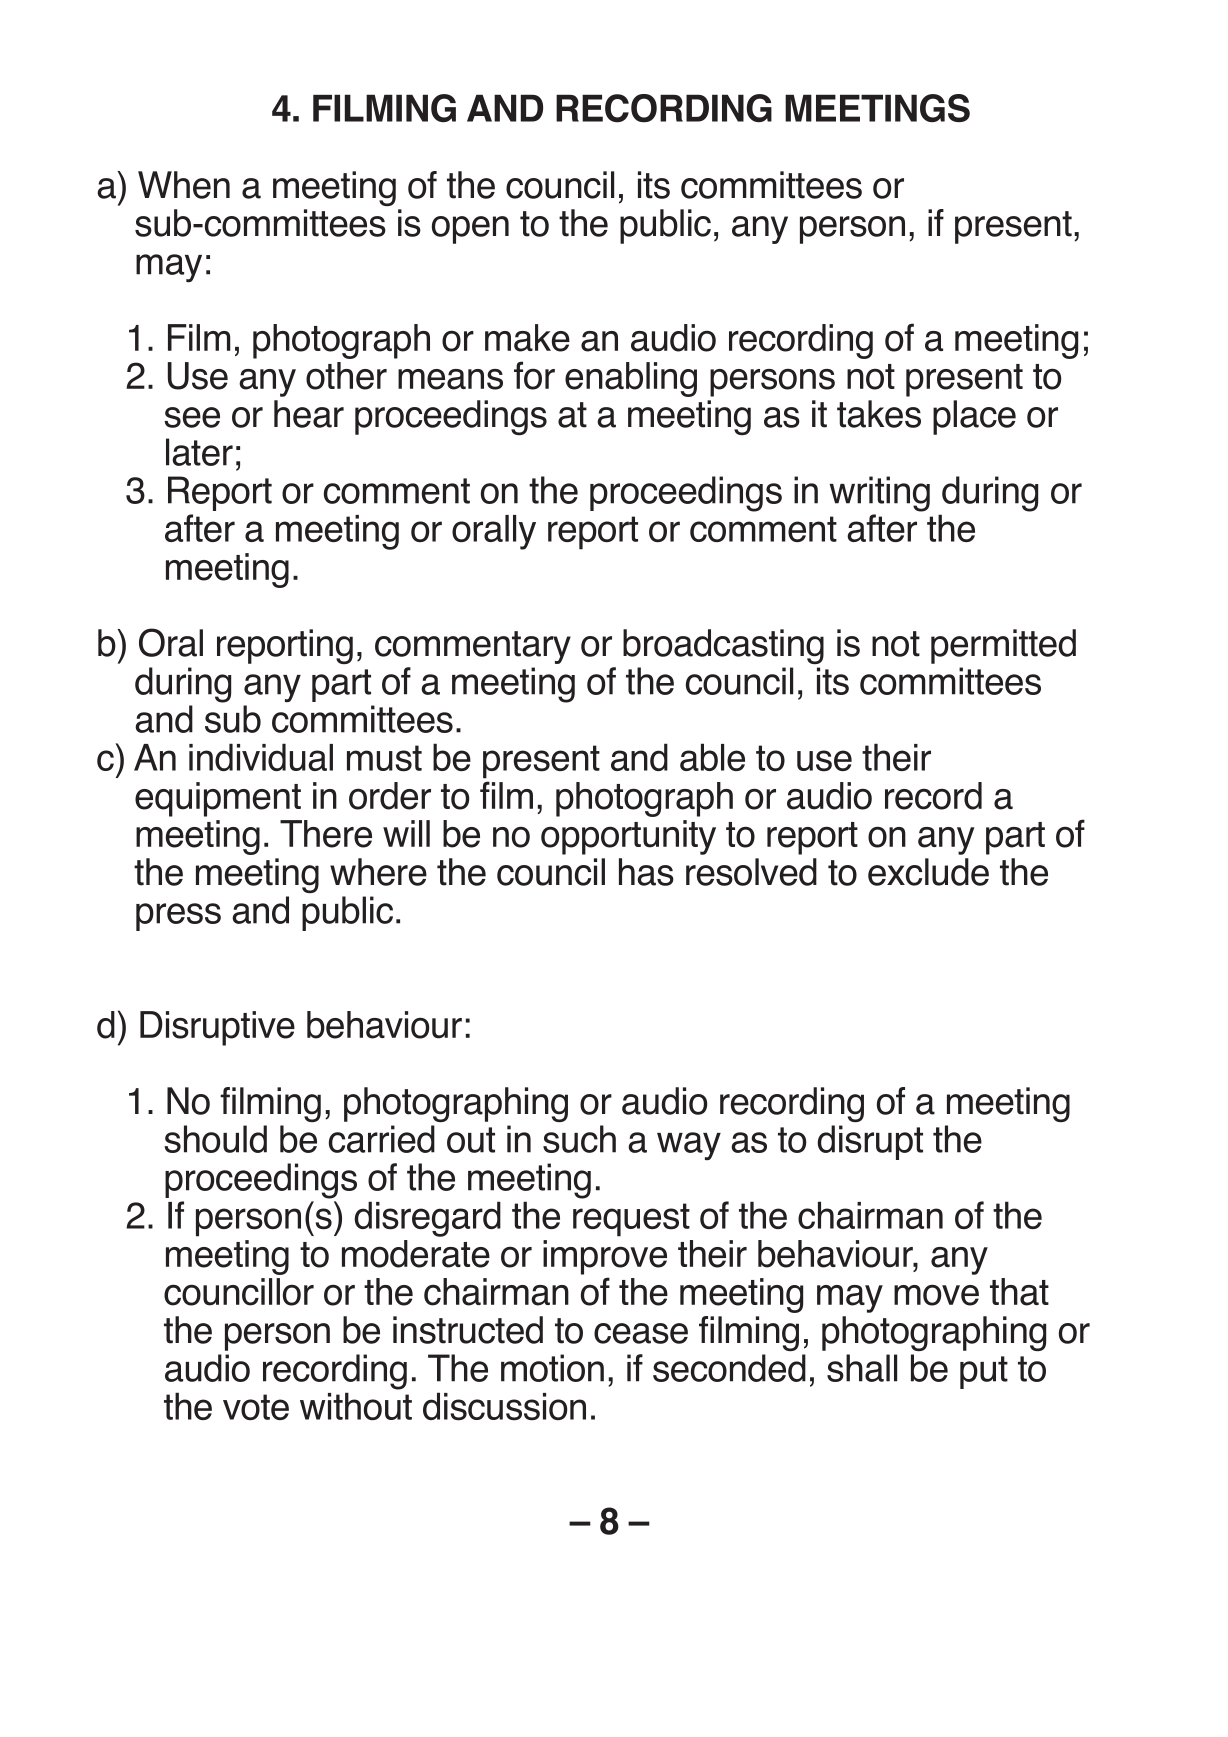 The height and width of the screenshot is (1737, 1228). I want to click on individual, so click(261, 757).
